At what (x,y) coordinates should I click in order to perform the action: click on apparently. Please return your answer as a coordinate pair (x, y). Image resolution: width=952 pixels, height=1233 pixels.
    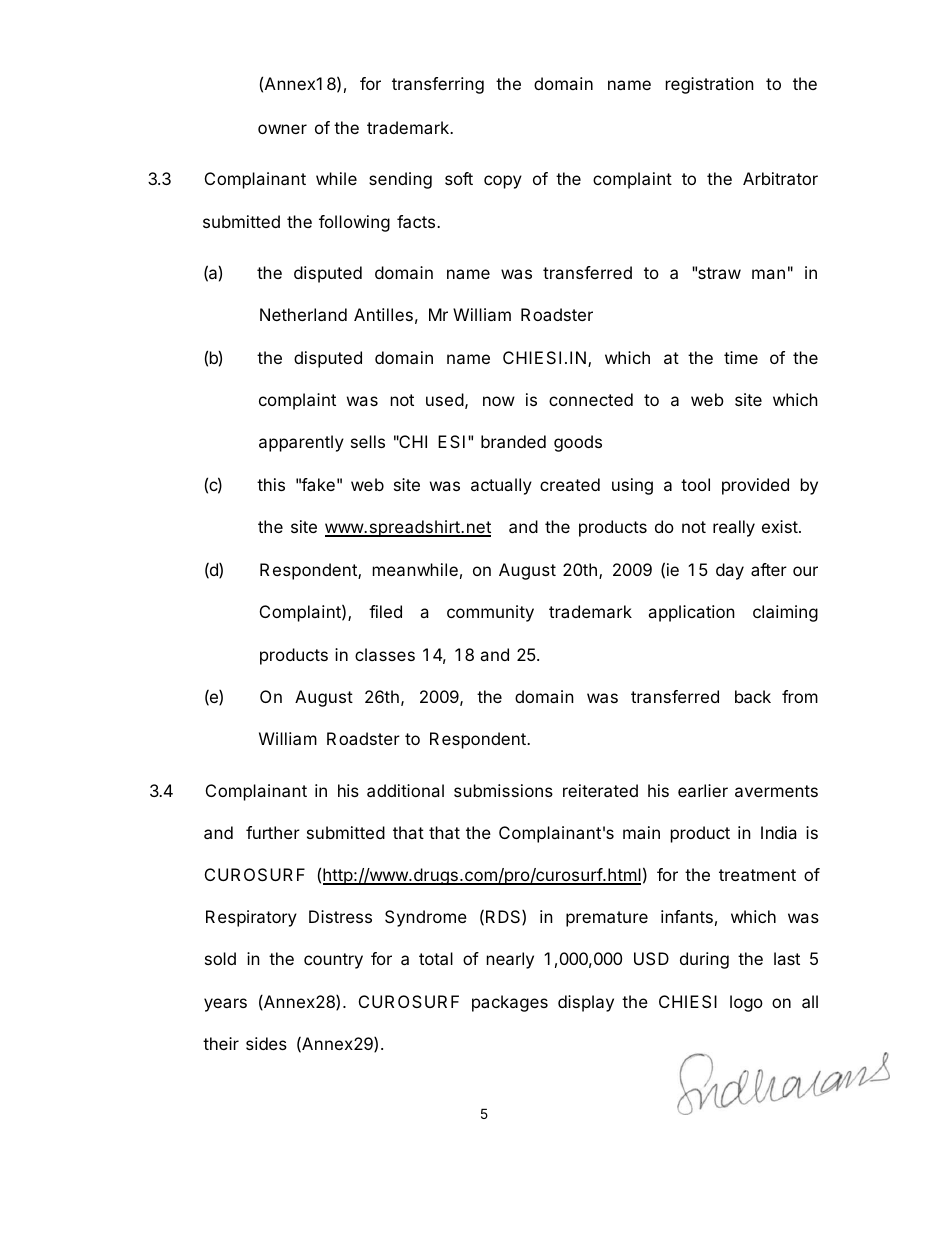
    Looking at the image, I should click on (301, 443).
